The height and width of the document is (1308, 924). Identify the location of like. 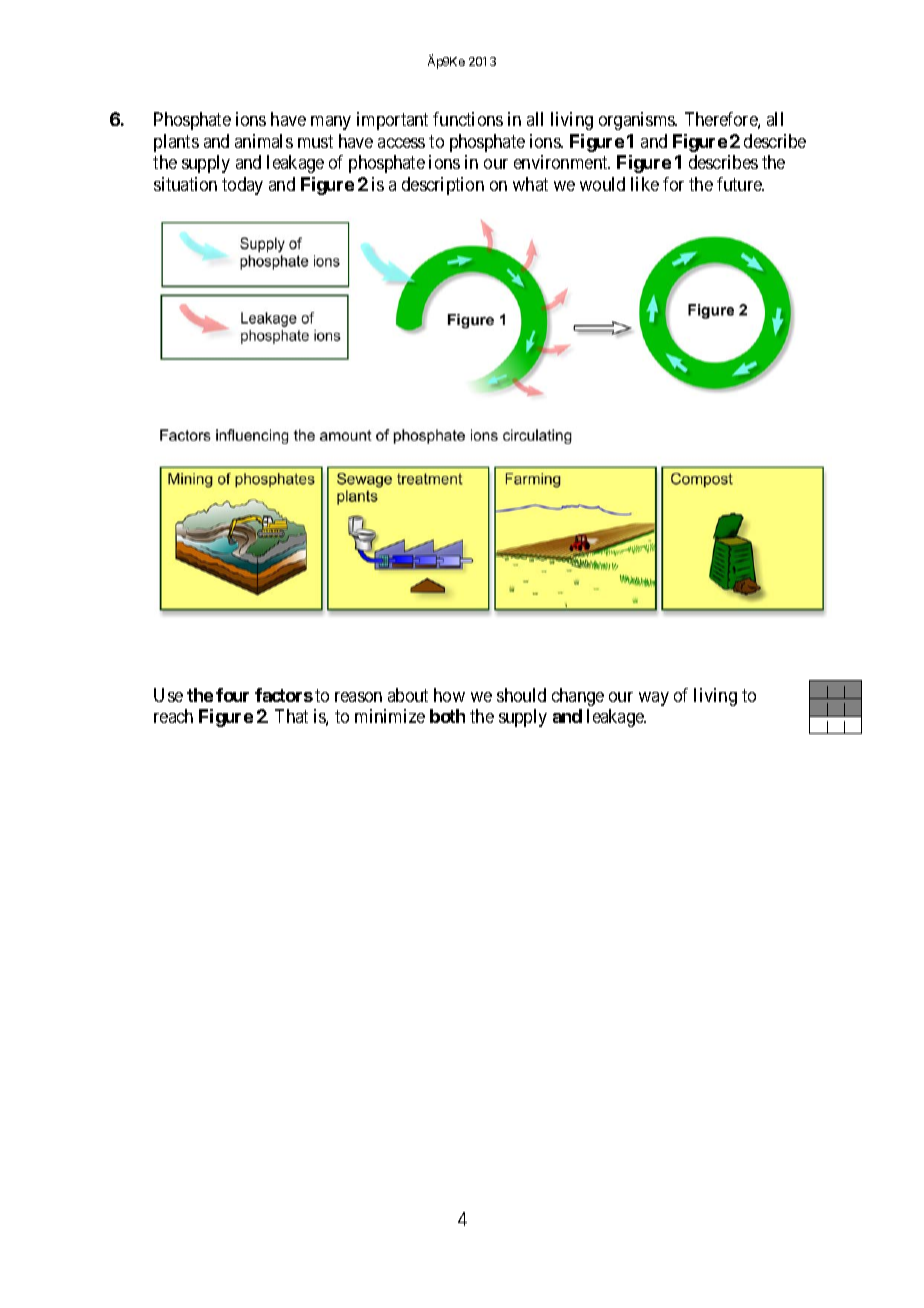
(645, 184).
